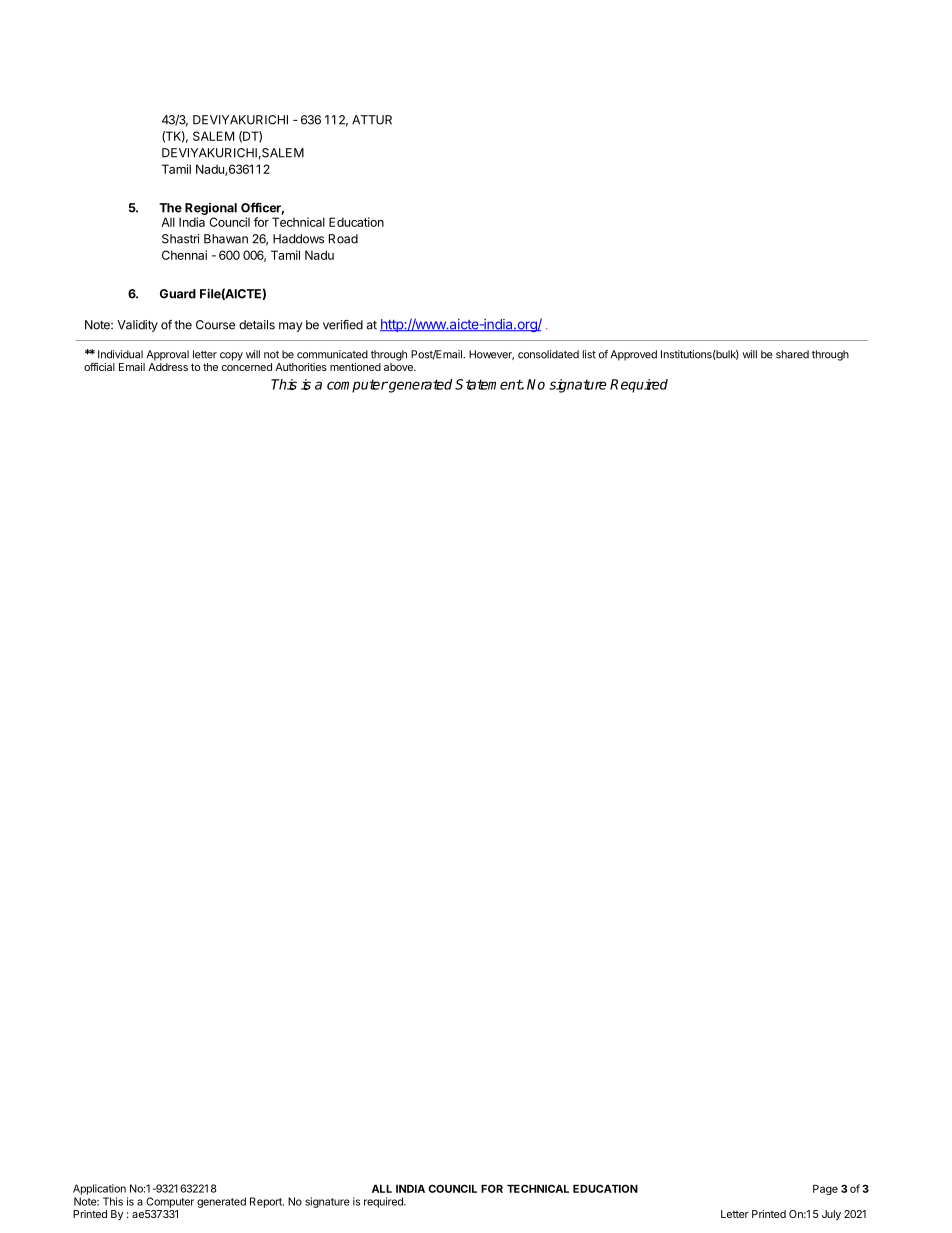 This screenshot has height=1233, width=952. Describe the element at coordinates (633, 355) in the screenshot. I see `Approved` at that location.
